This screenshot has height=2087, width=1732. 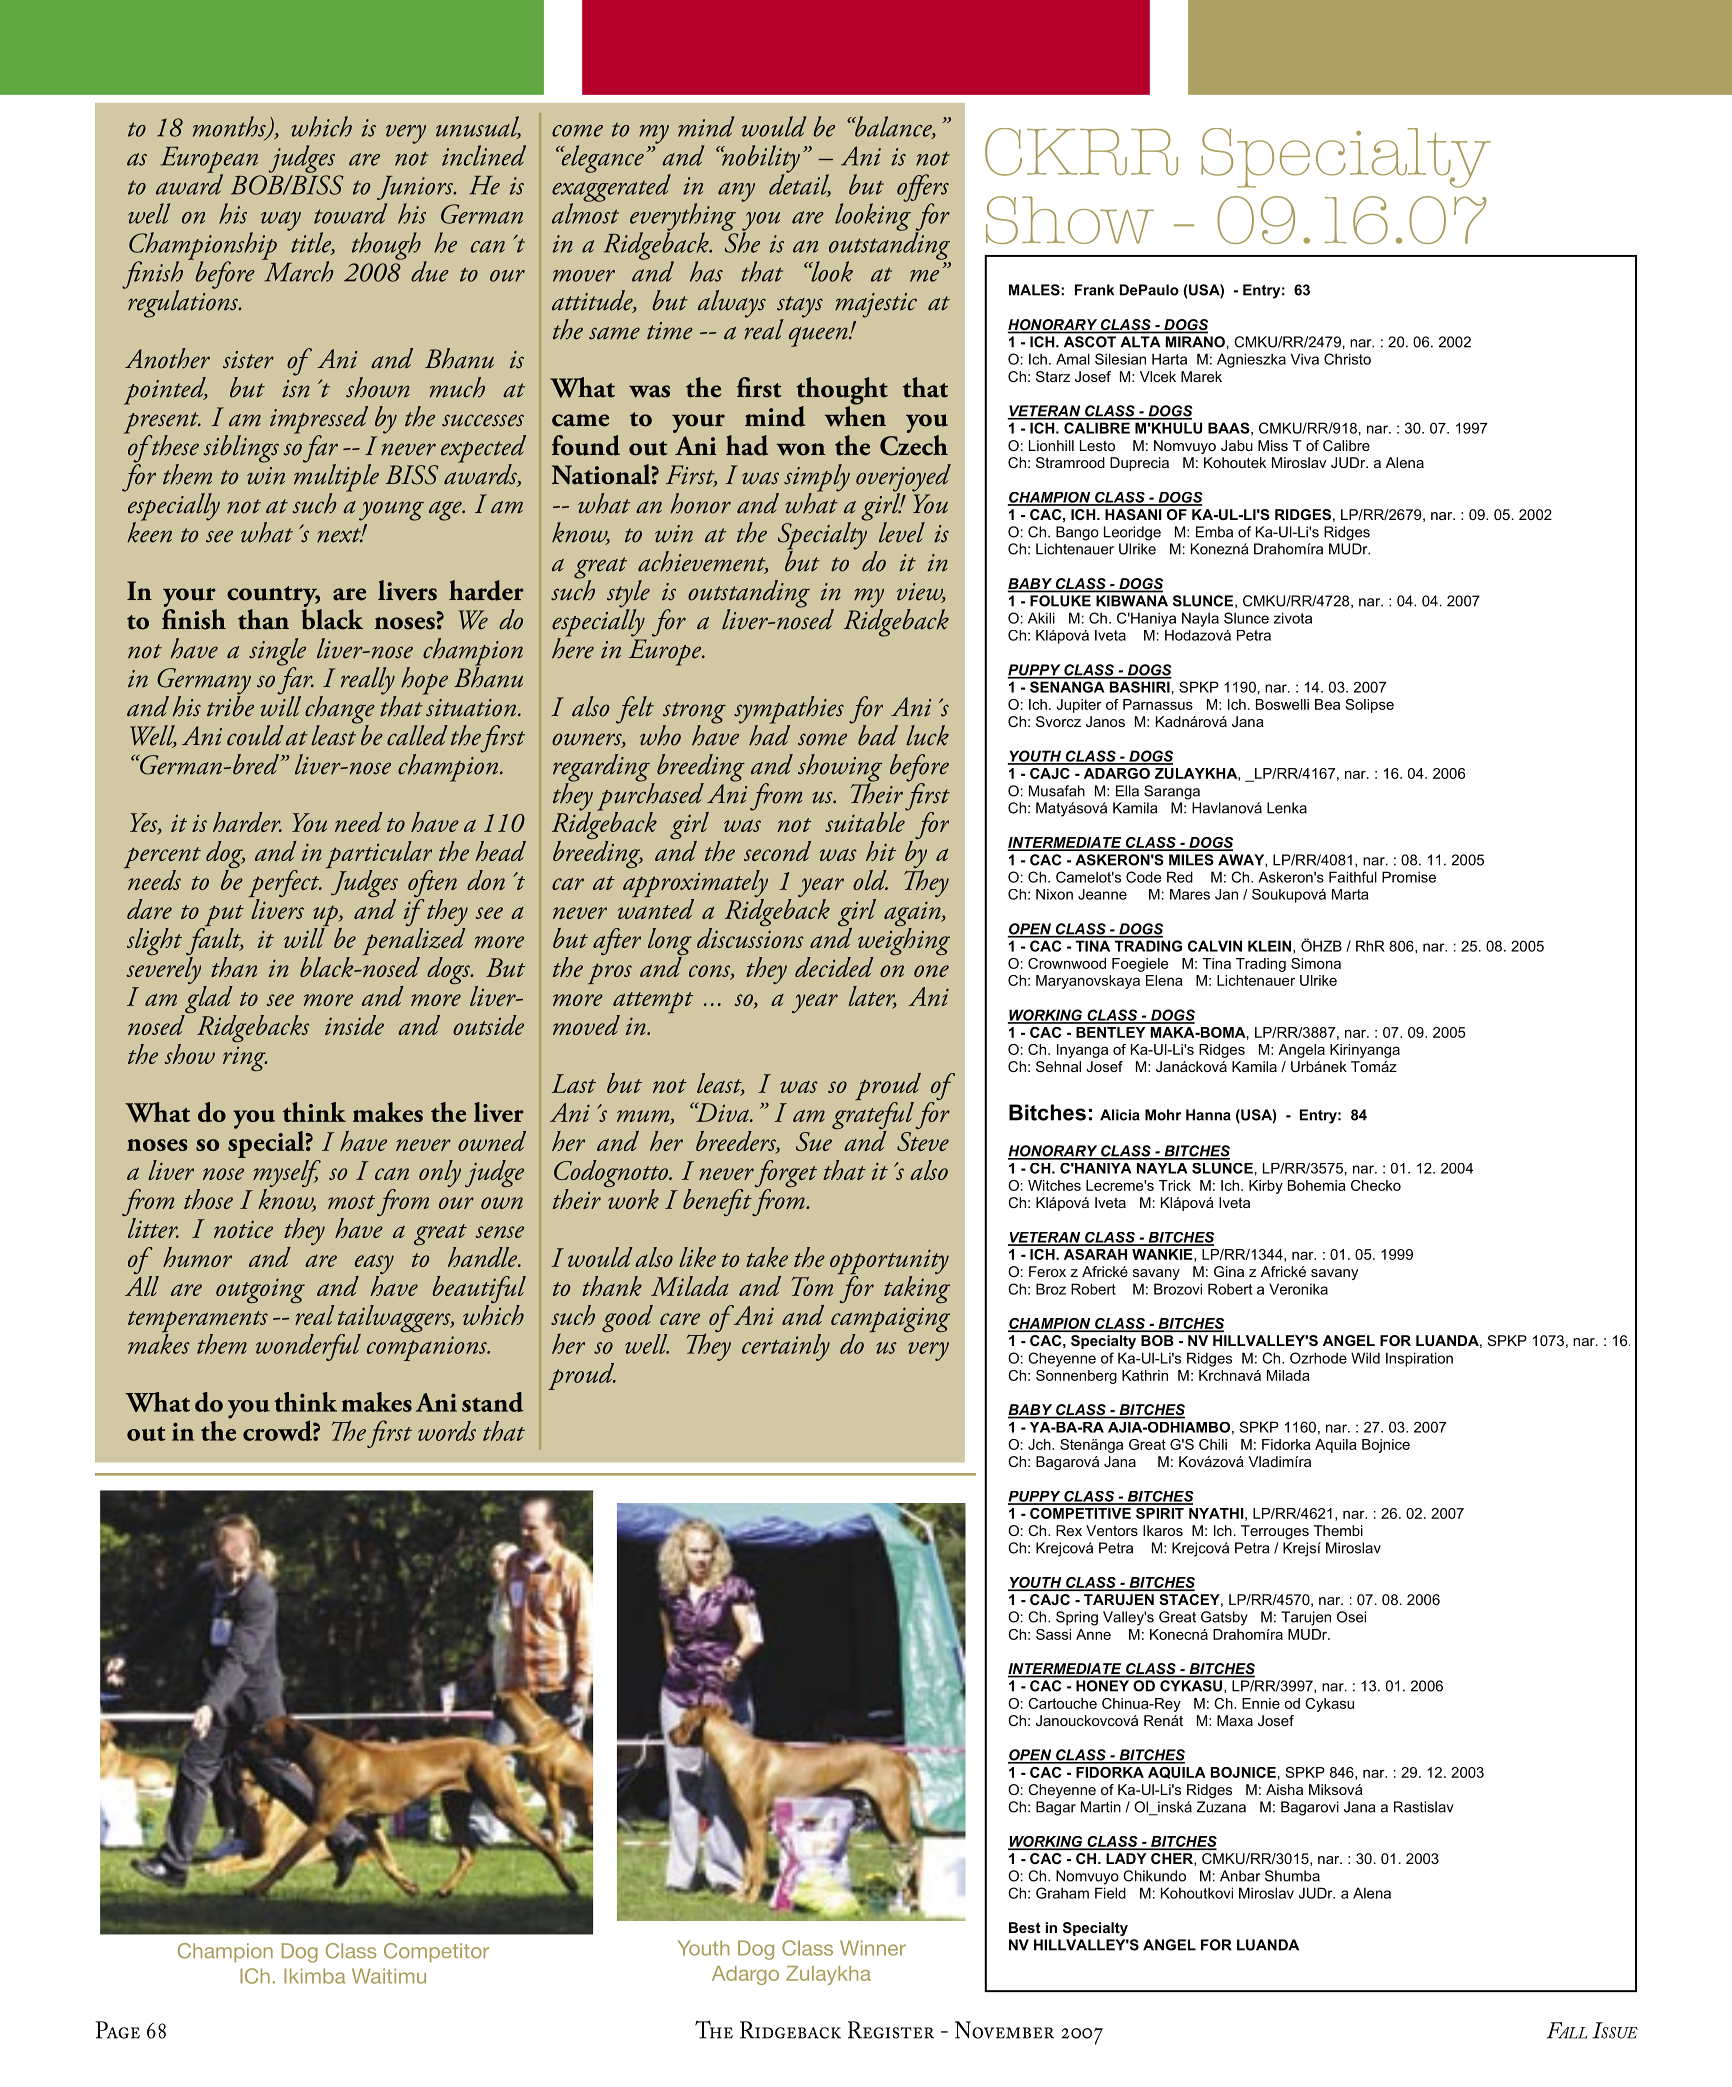 What do you see at coordinates (308, 1347) in the screenshot?
I see `wonderful` at bounding box center [308, 1347].
